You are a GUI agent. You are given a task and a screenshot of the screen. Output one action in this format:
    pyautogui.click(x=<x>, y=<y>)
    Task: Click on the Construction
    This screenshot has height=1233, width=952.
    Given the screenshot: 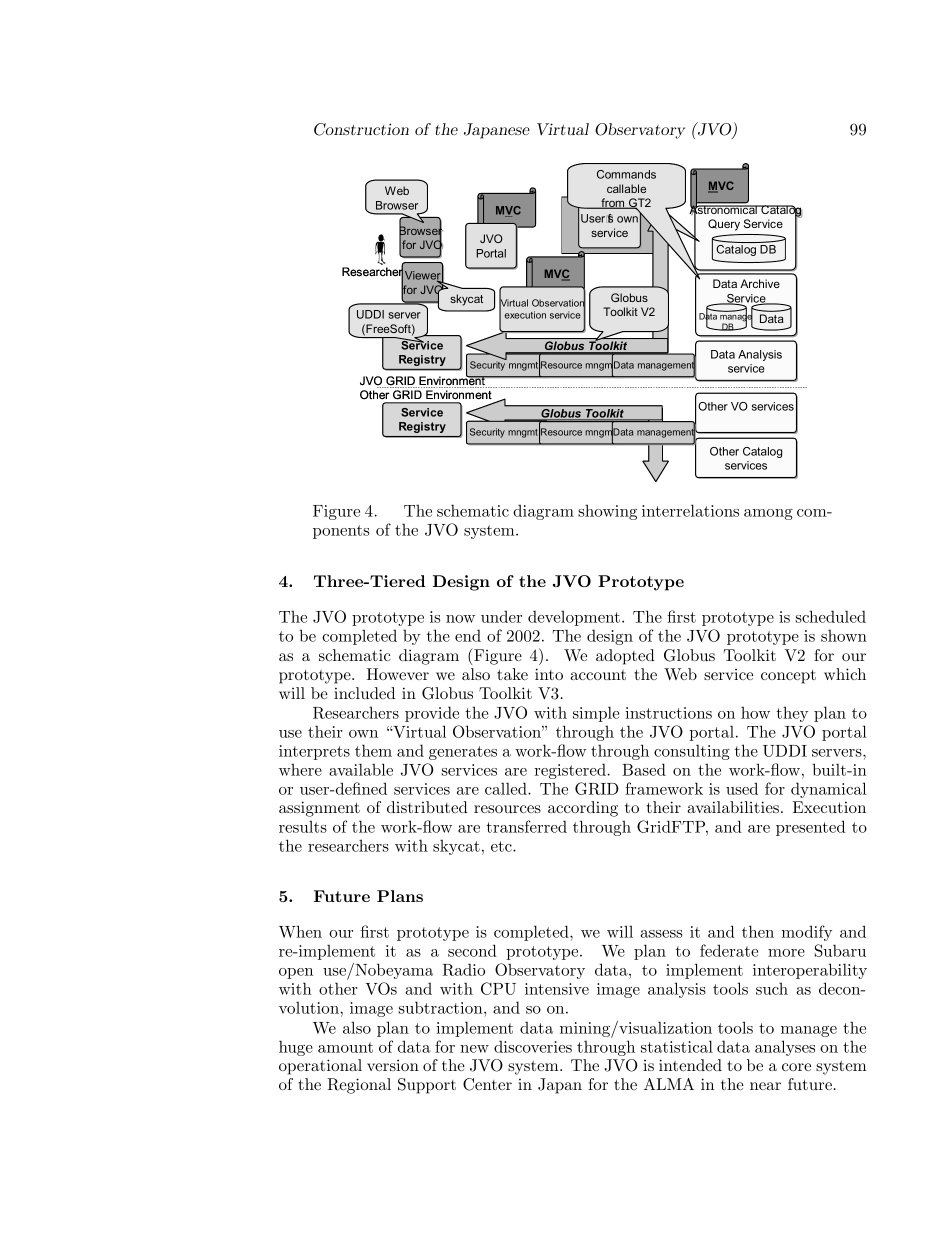 What is the action you would take?
    pyautogui.click(x=361, y=129)
